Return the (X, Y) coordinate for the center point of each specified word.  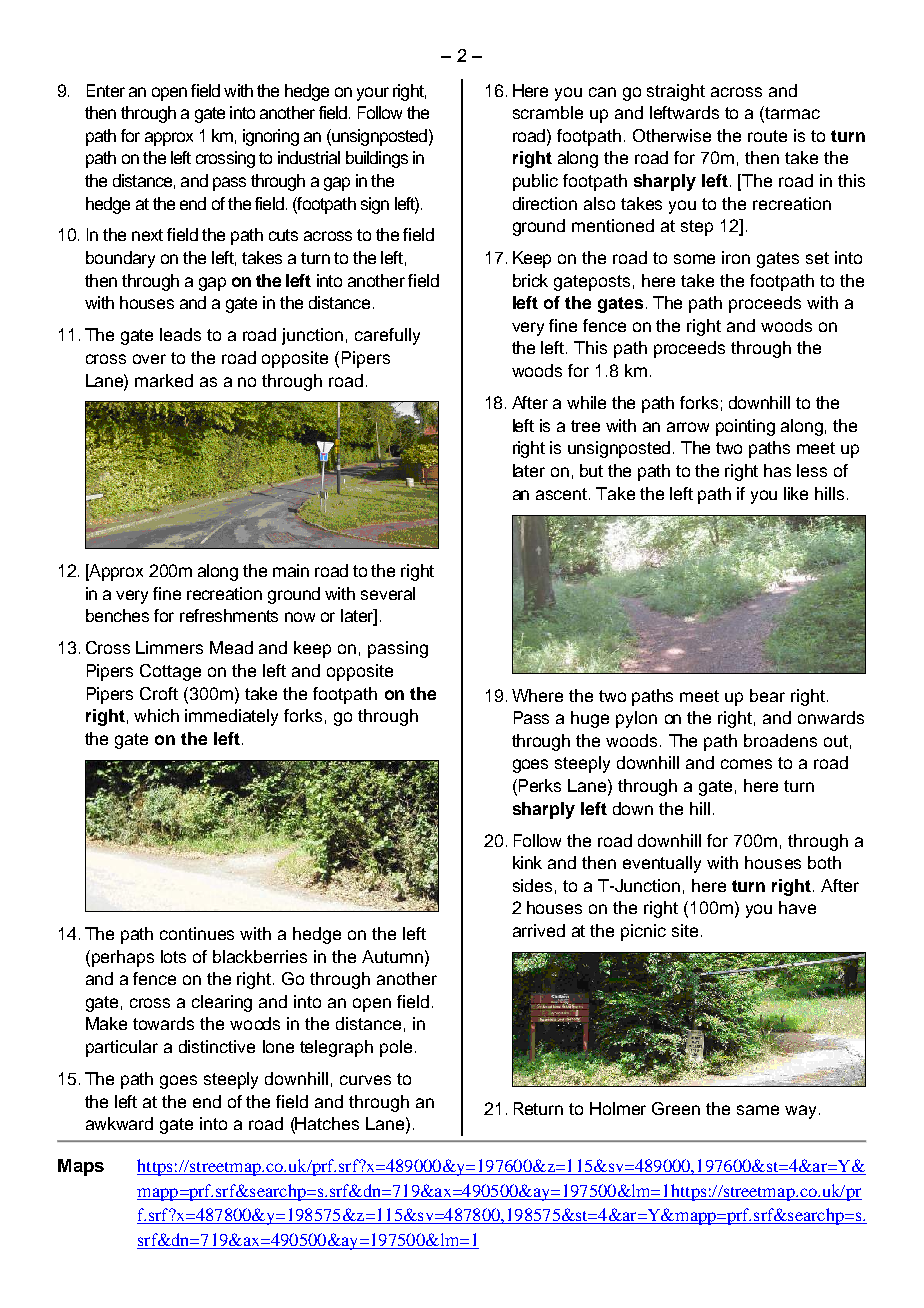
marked (164, 380)
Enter (106, 90)
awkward (119, 1123)
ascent (563, 494)
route (767, 136)
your (373, 94)
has (777, 470)
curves (365, 1080)
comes (746, 764)
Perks (540, 785)
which (156, 715)
